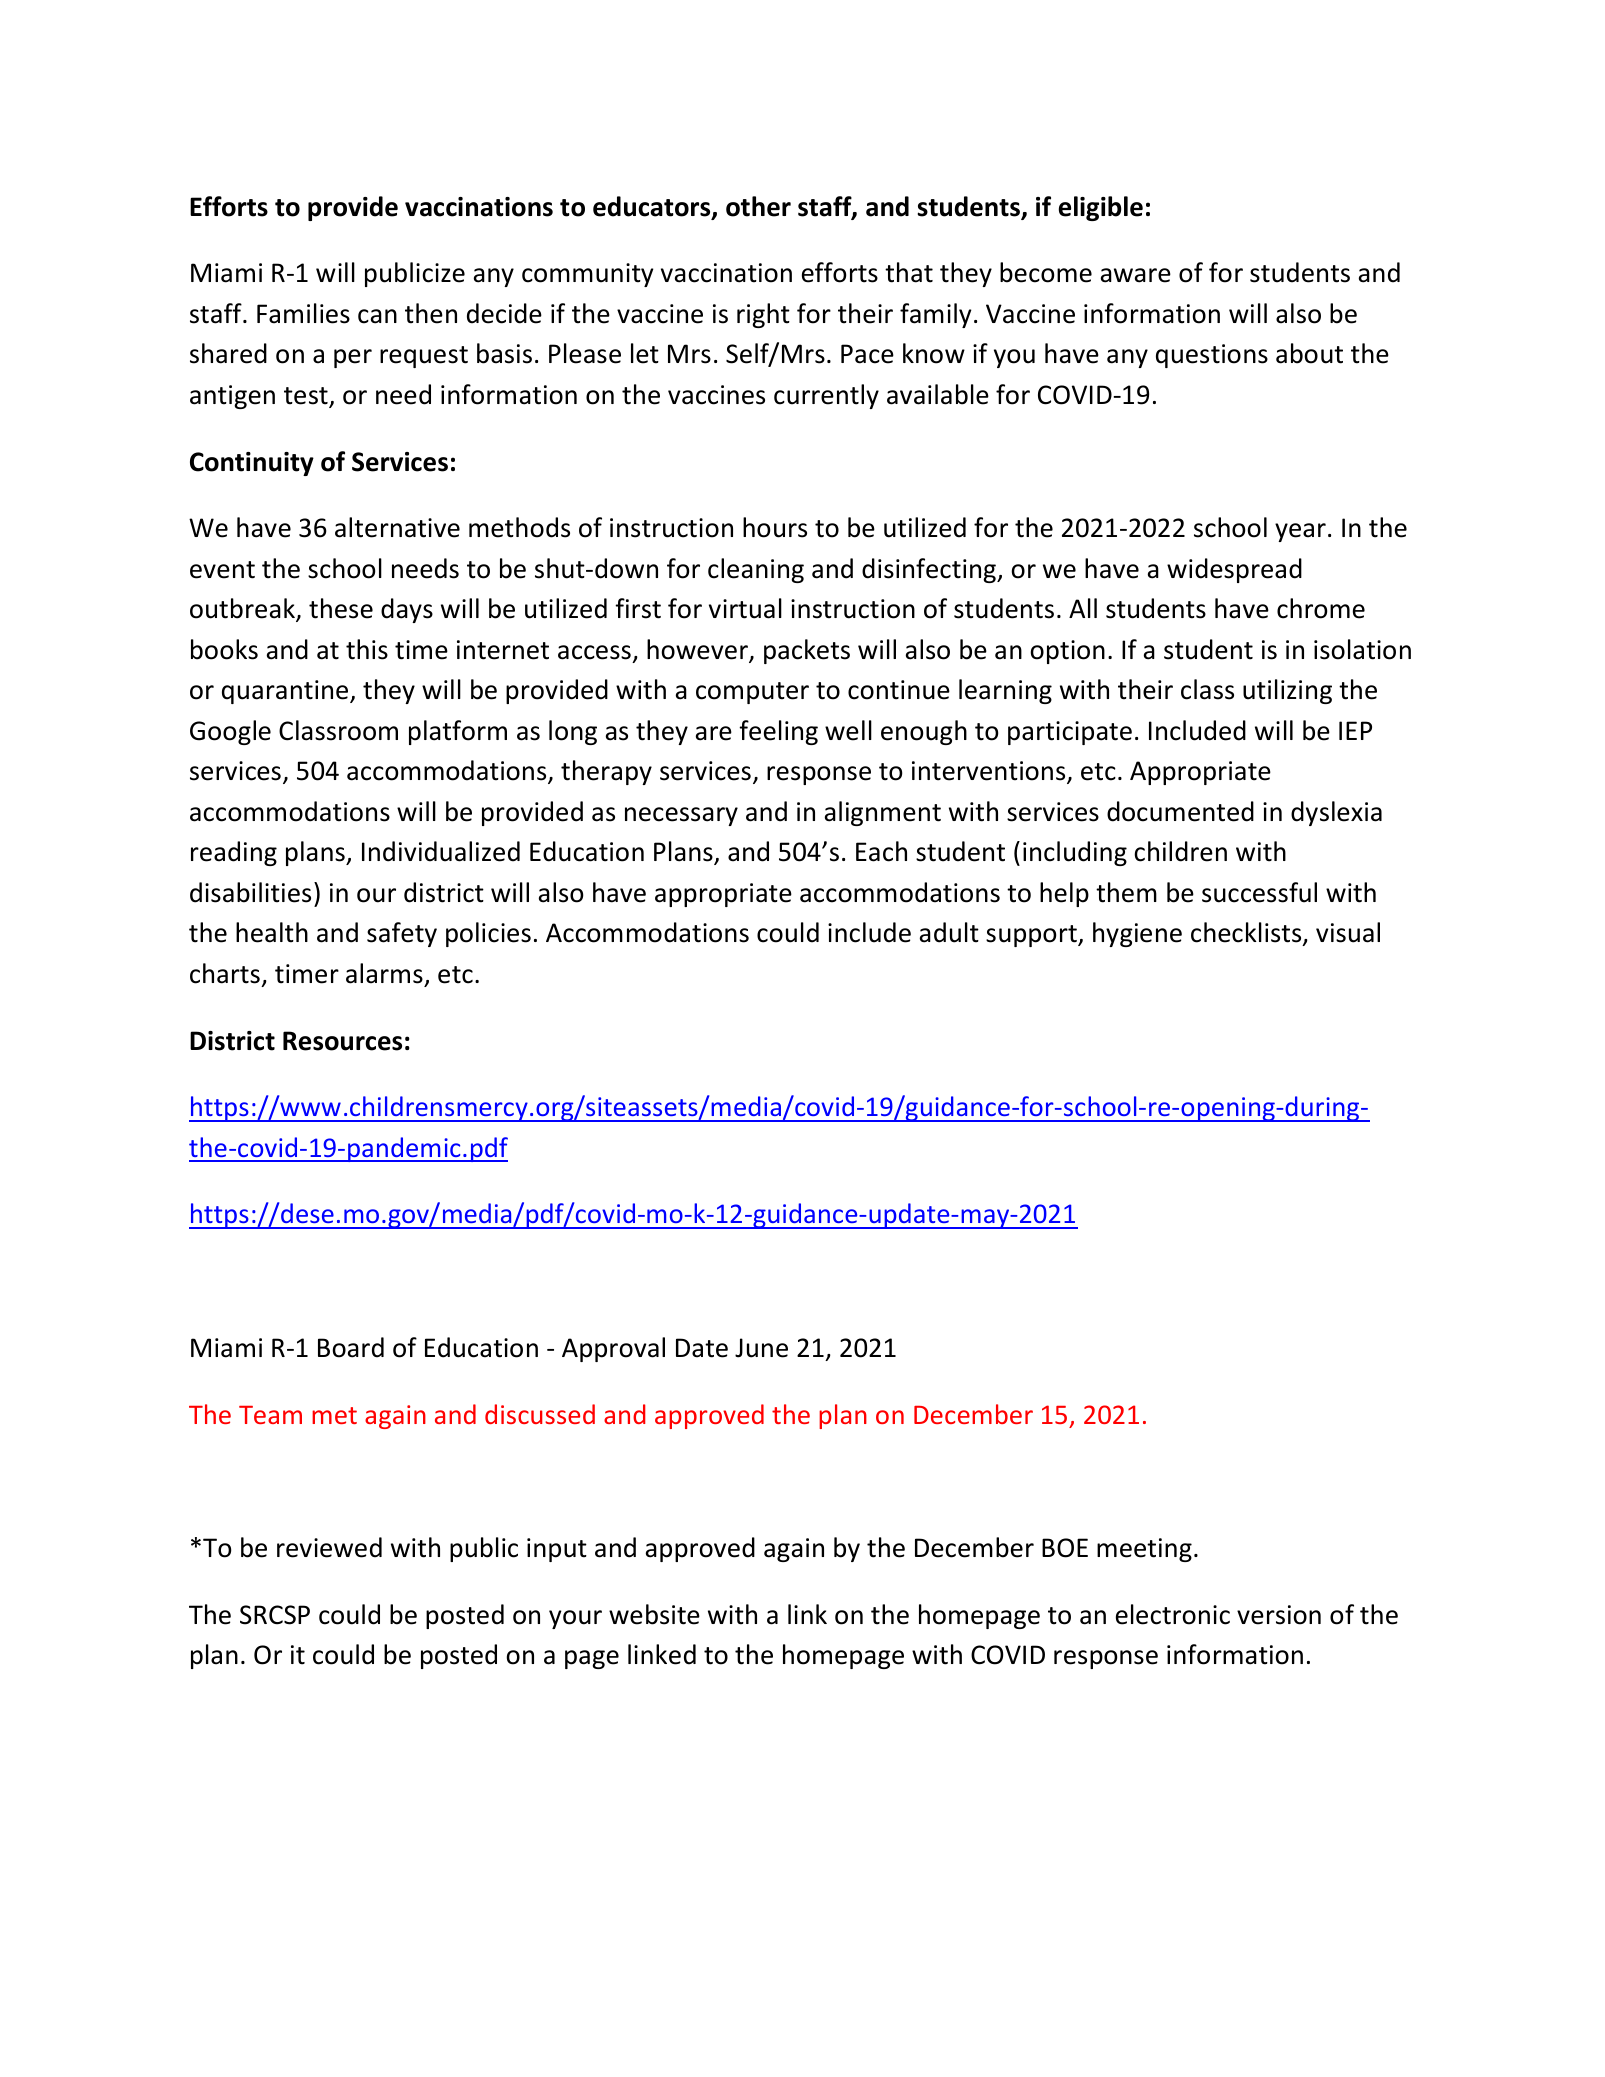  Describe the element at coordinates (367, 649) in the document. I see `this` at that location.
